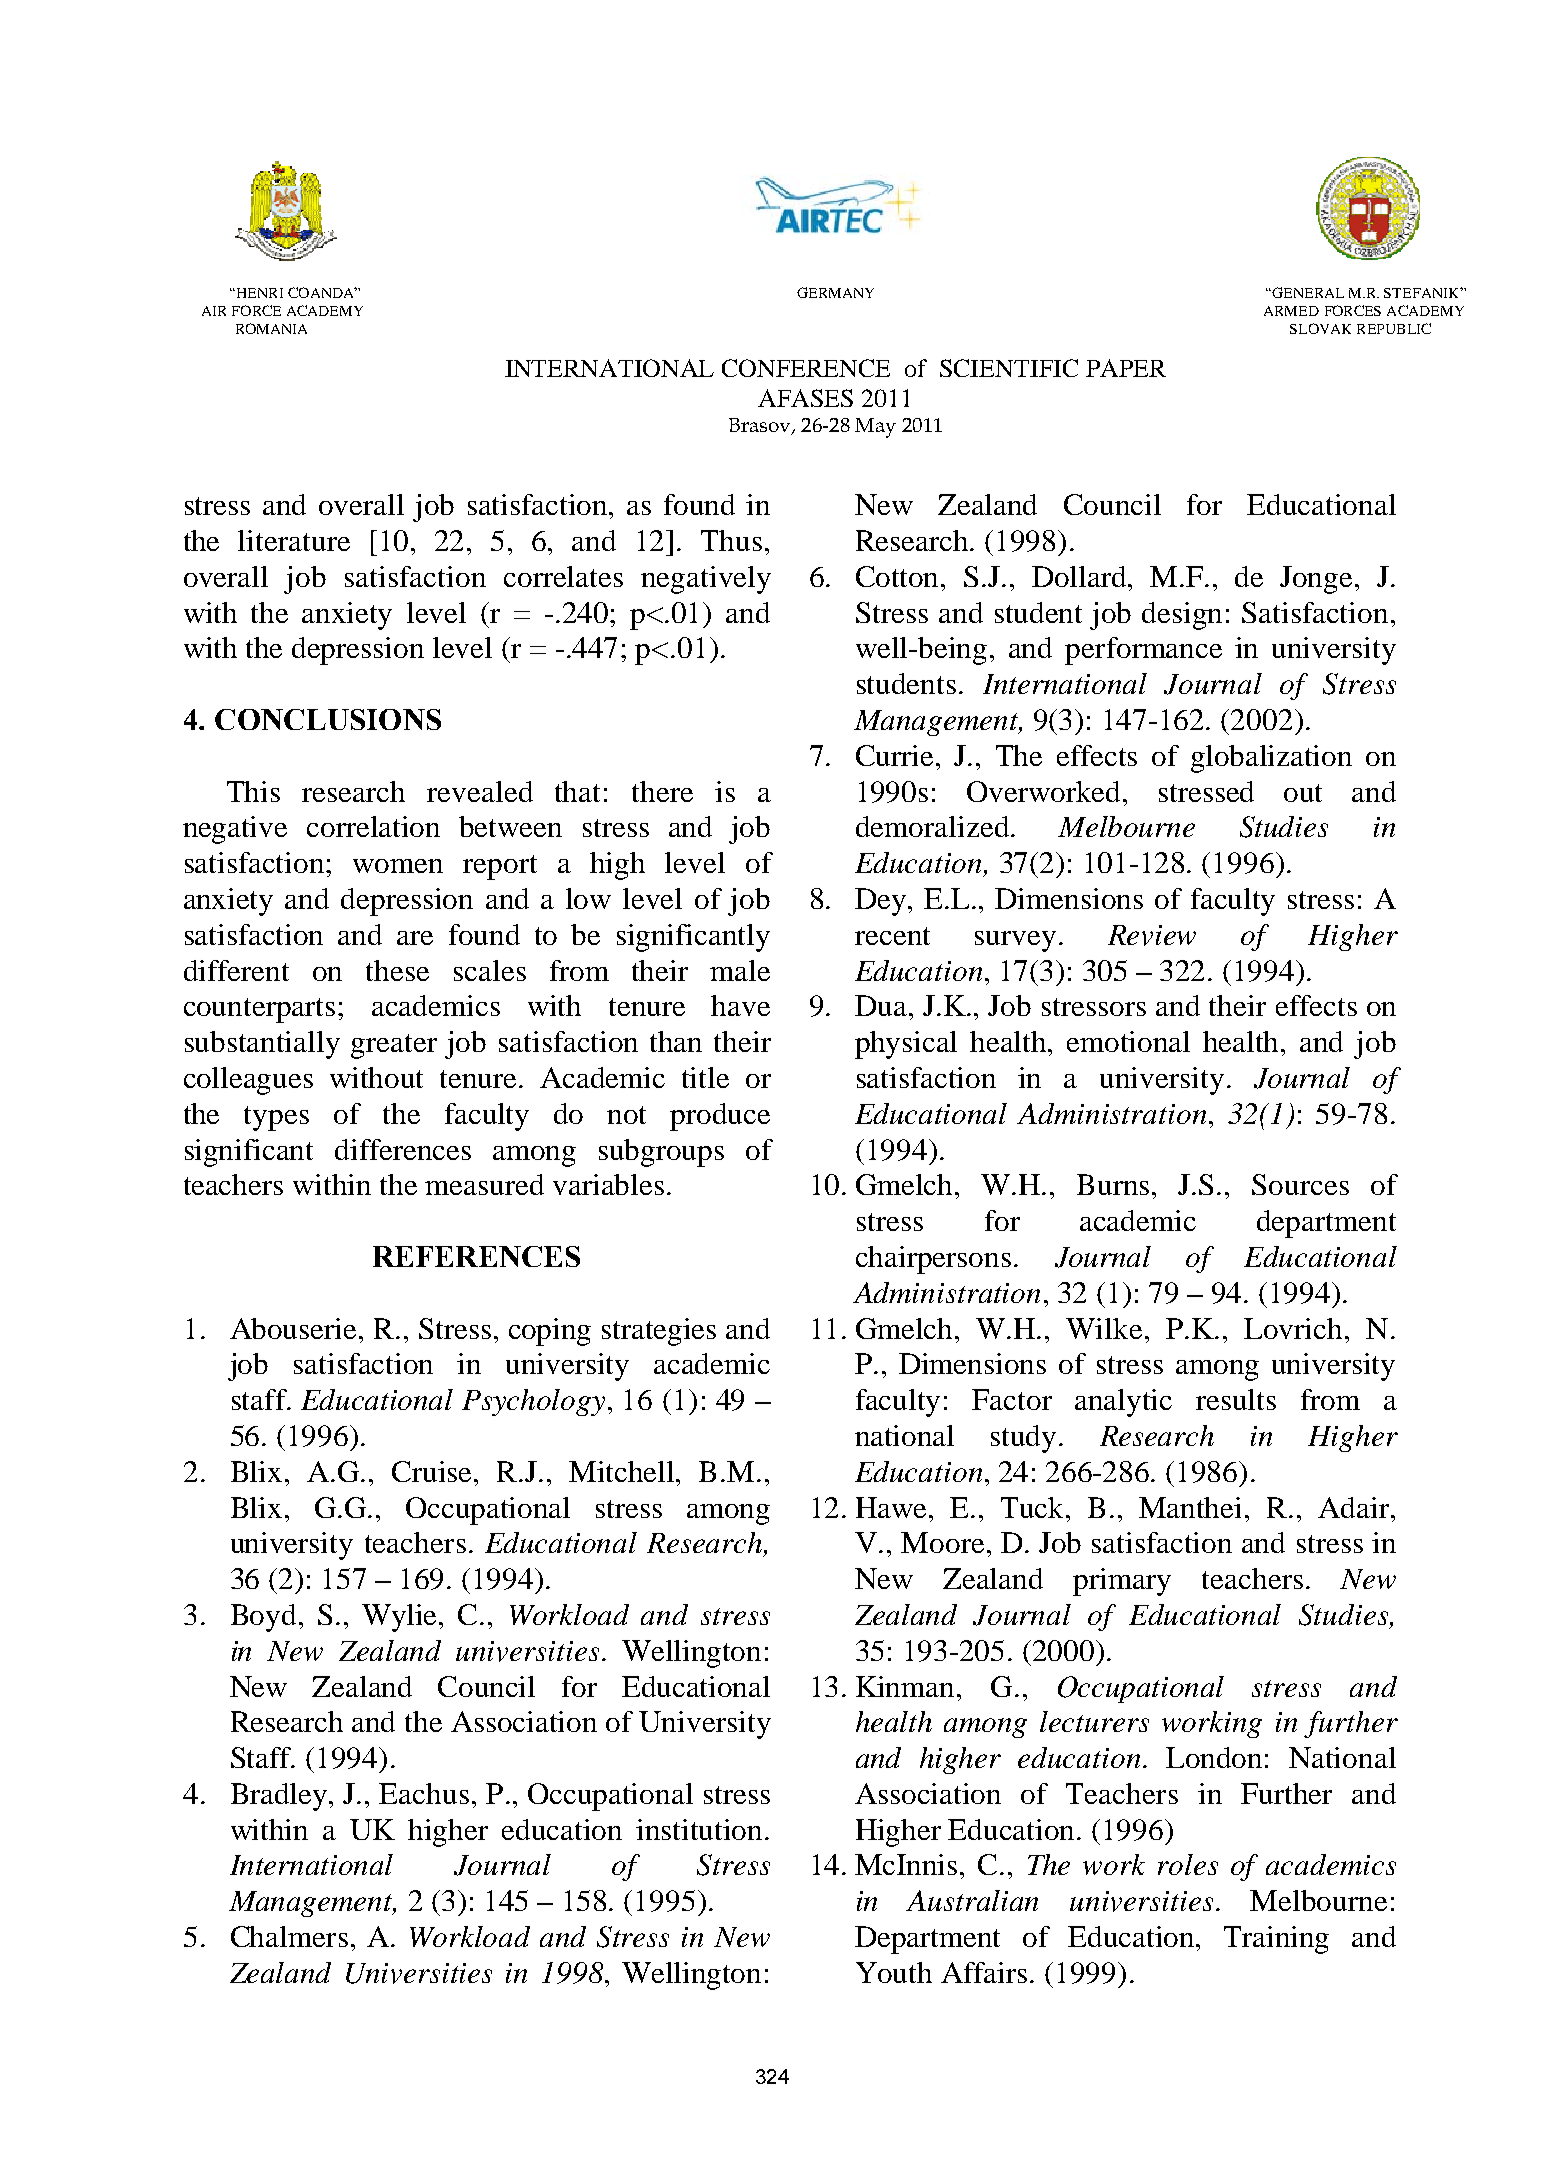 This screenshot has width=1544, height=2184. I want to click on ARMED, so click(1291, 311).
